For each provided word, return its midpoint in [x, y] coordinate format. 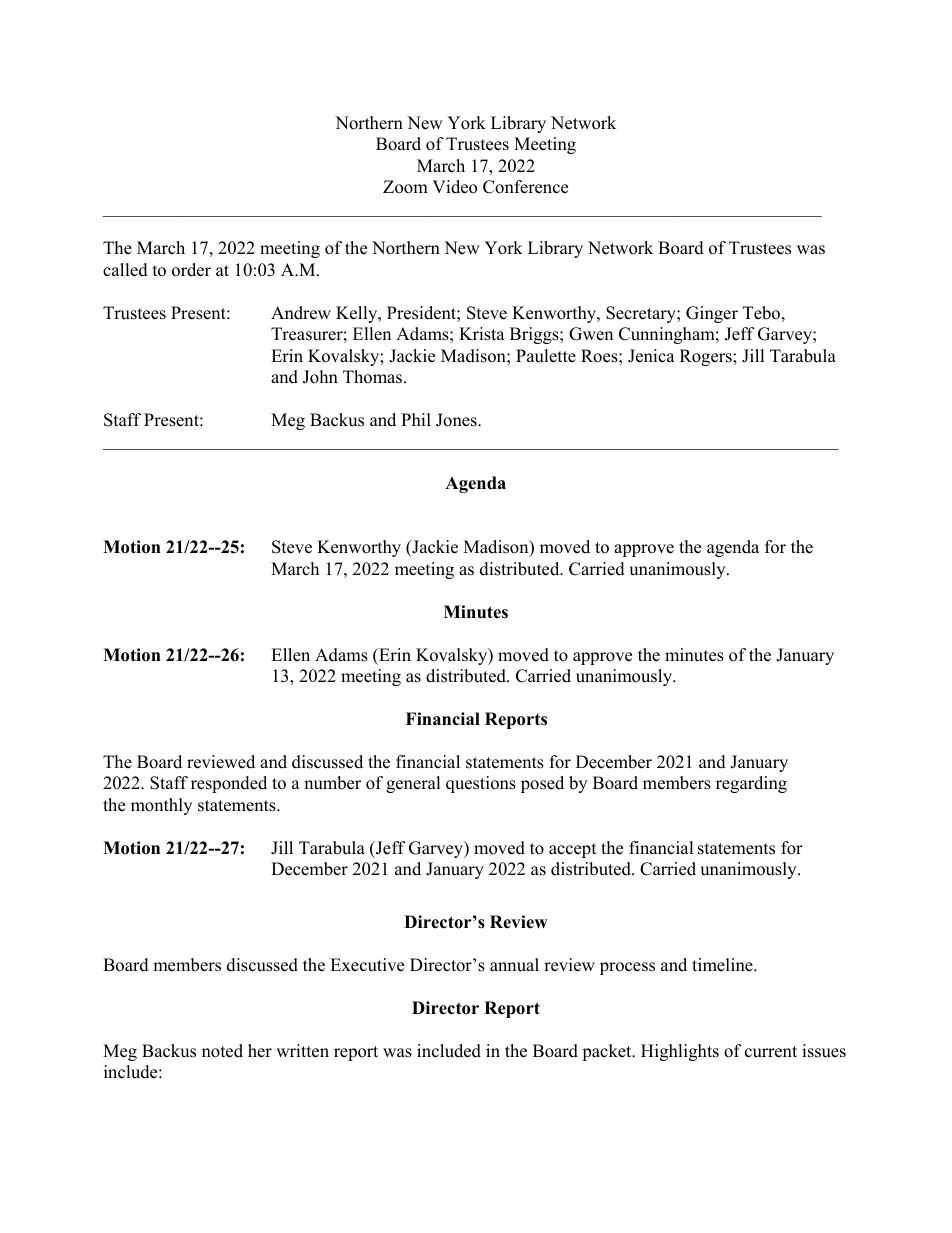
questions [481, 784]
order [191, 270]
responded [229, 784]
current [771, 1052]
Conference [525, 187]
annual [514, 965]
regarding [751, 784]
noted [222, 1051]
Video [454, 187]
